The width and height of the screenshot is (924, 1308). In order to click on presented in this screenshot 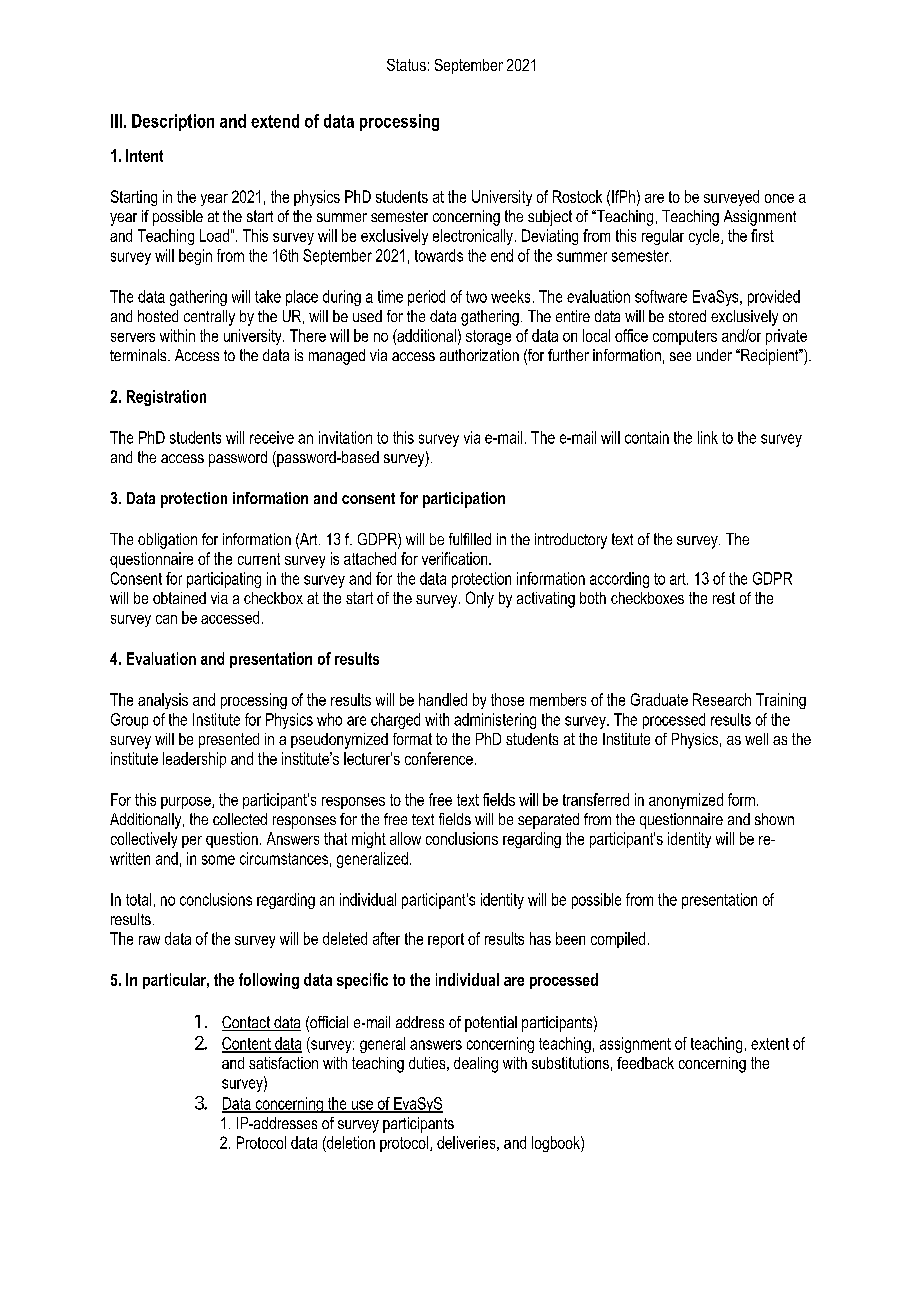, I will do `click(229, 740)`.
